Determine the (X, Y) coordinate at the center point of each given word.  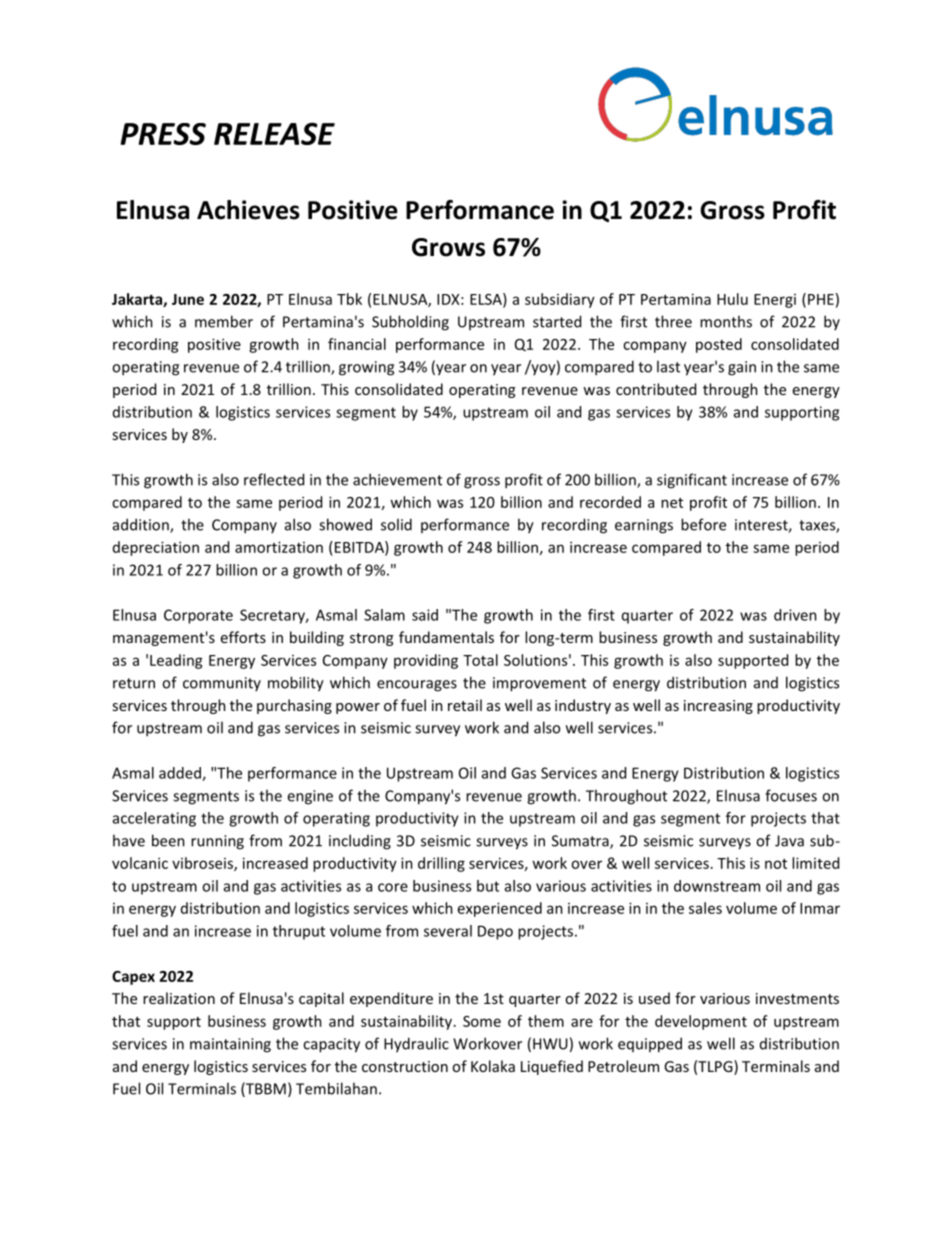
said (425, 615)
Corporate (198, 616)
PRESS (163, 134)
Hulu (732, 299)
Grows (448, 247)
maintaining (230, 1045)
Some (482, 1021)
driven (795, 615)
